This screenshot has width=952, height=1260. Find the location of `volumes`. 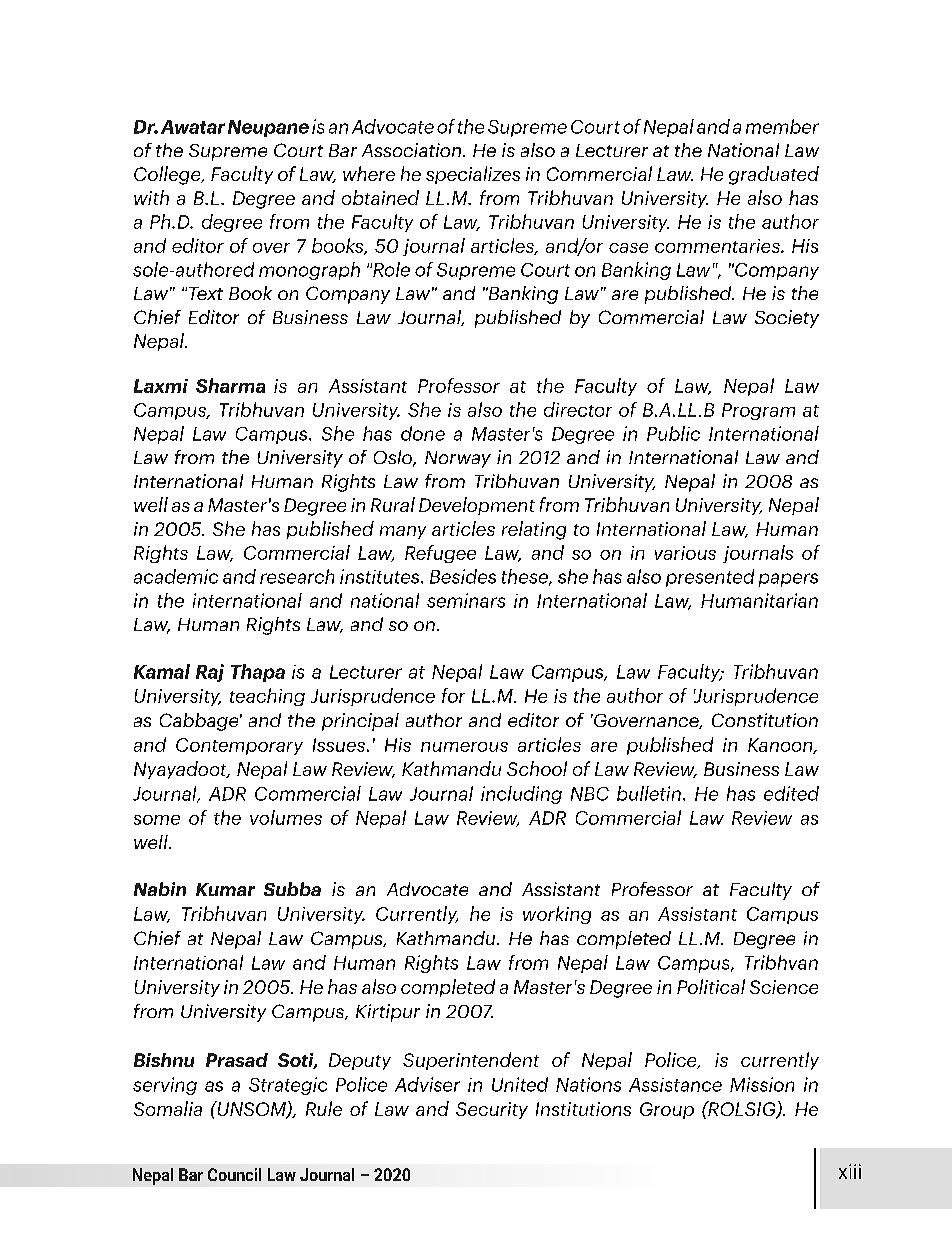

volumes is located at coordinates (286, 817).
